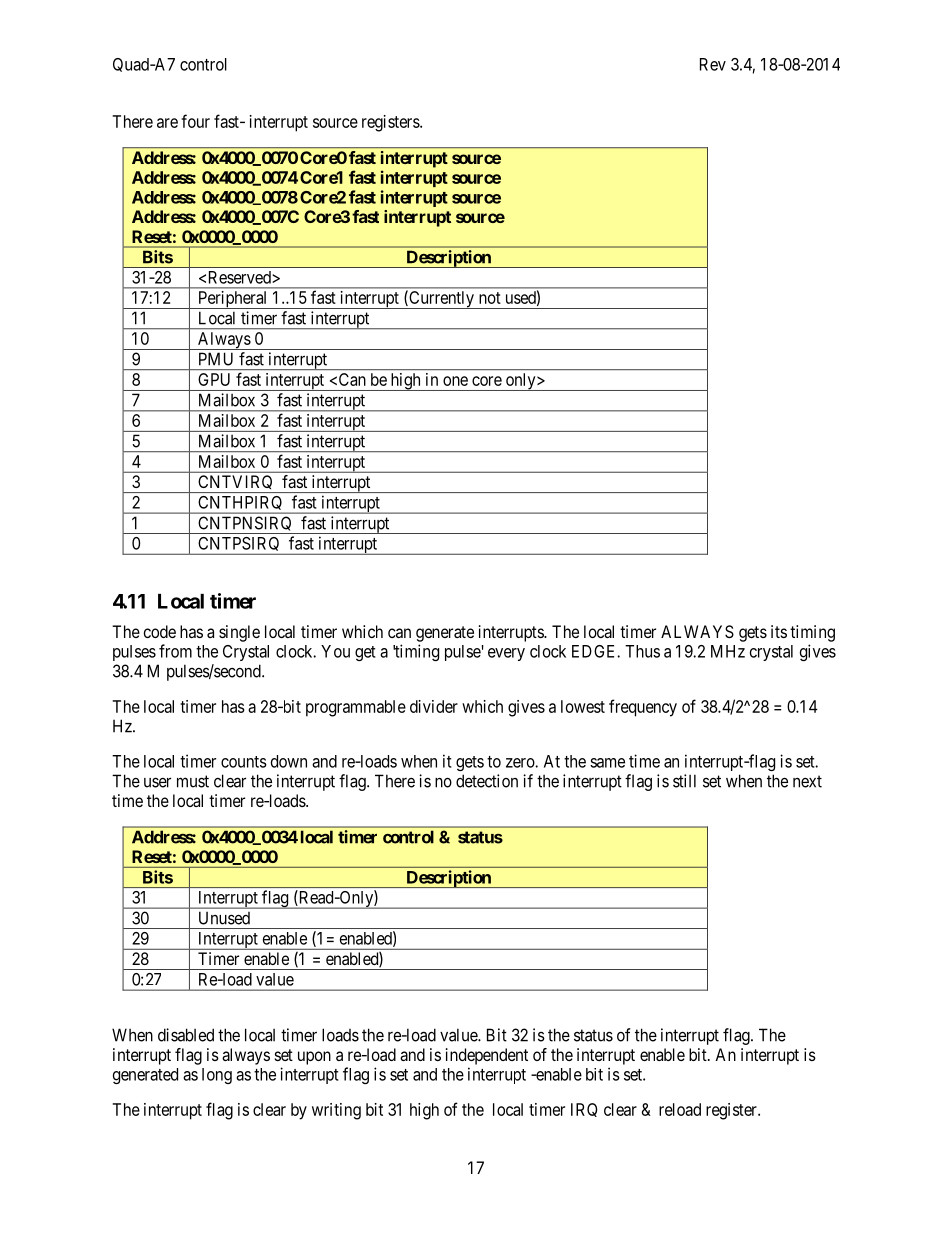 The height and width of the document is (1233, 952). What do you see at coordinates (244, 762) in the document?
I see `counts` at bounding box center [244, 762].
